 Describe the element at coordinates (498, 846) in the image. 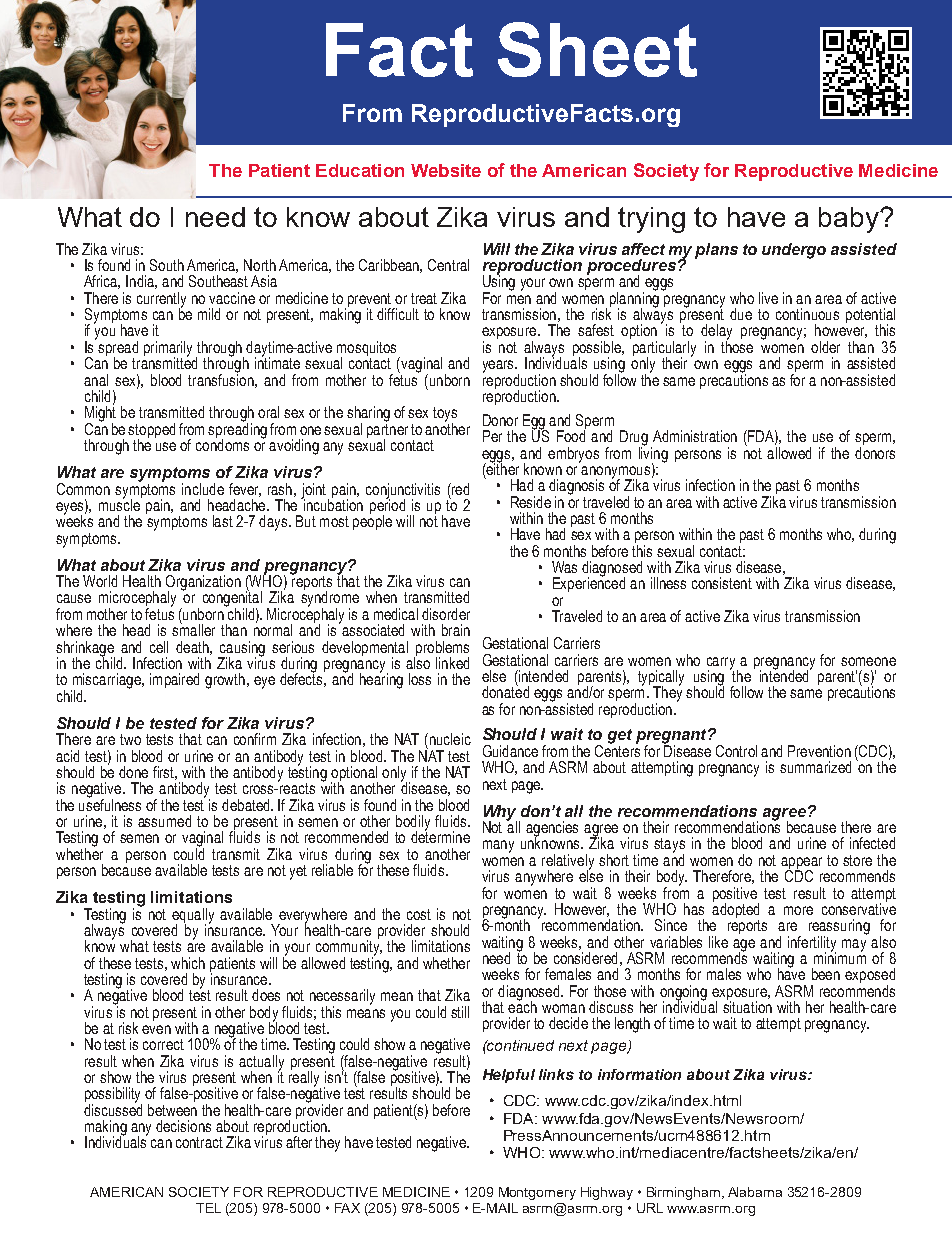

I see `many` at that location.
